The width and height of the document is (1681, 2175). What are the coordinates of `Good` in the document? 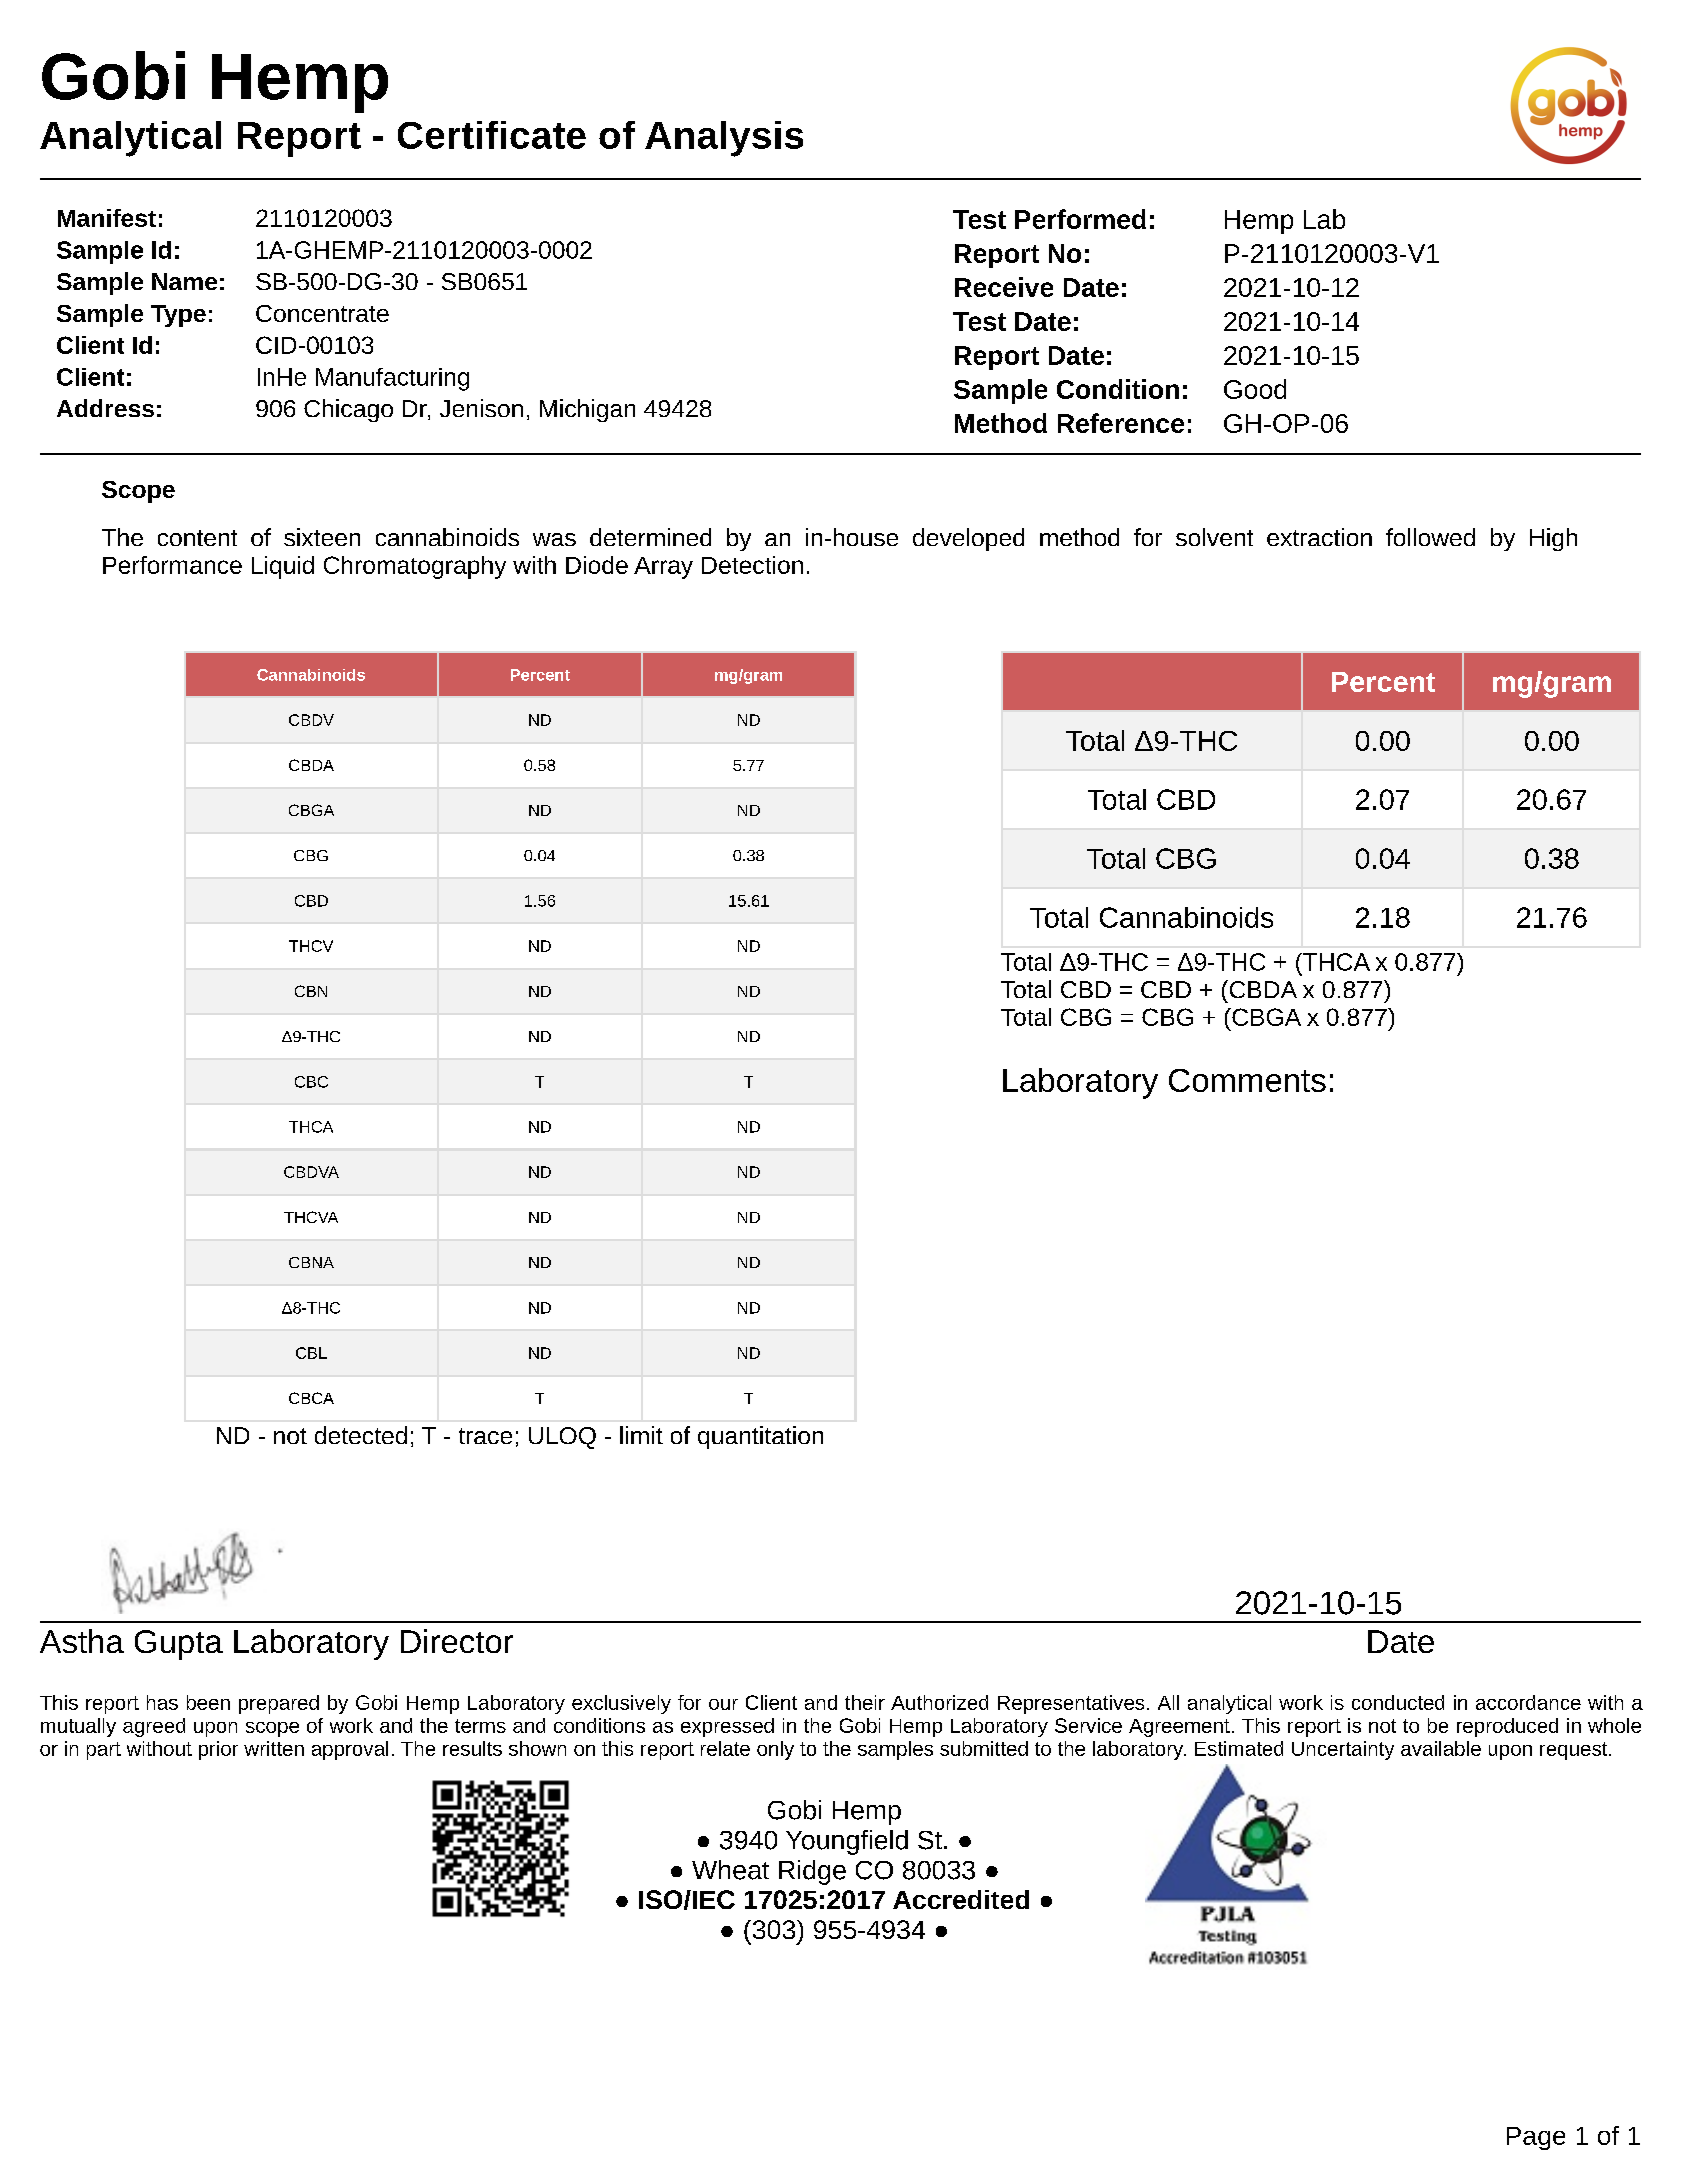 It's located at (1255, 389).
